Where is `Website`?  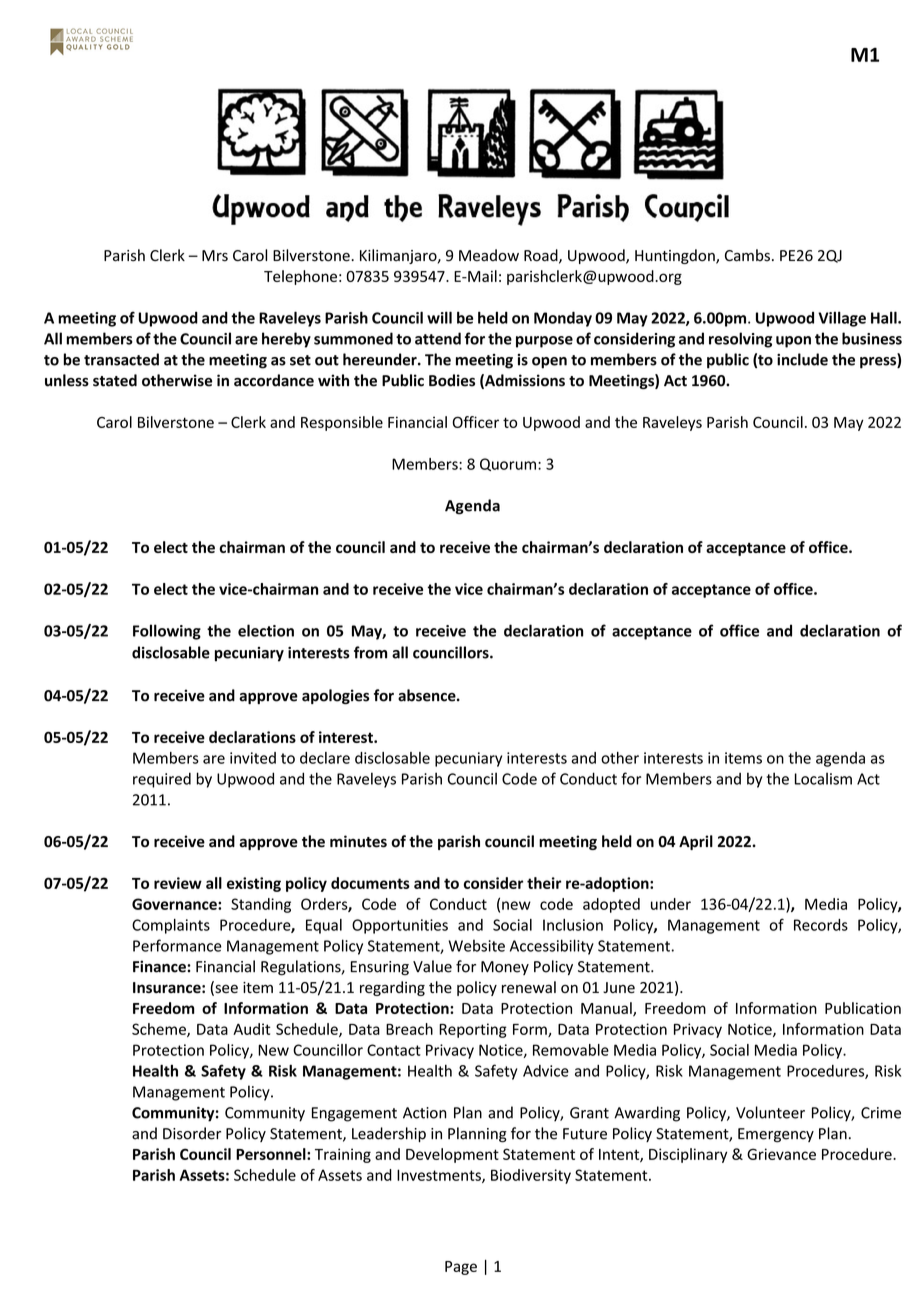
Website is located at coordinates (476, 945).
